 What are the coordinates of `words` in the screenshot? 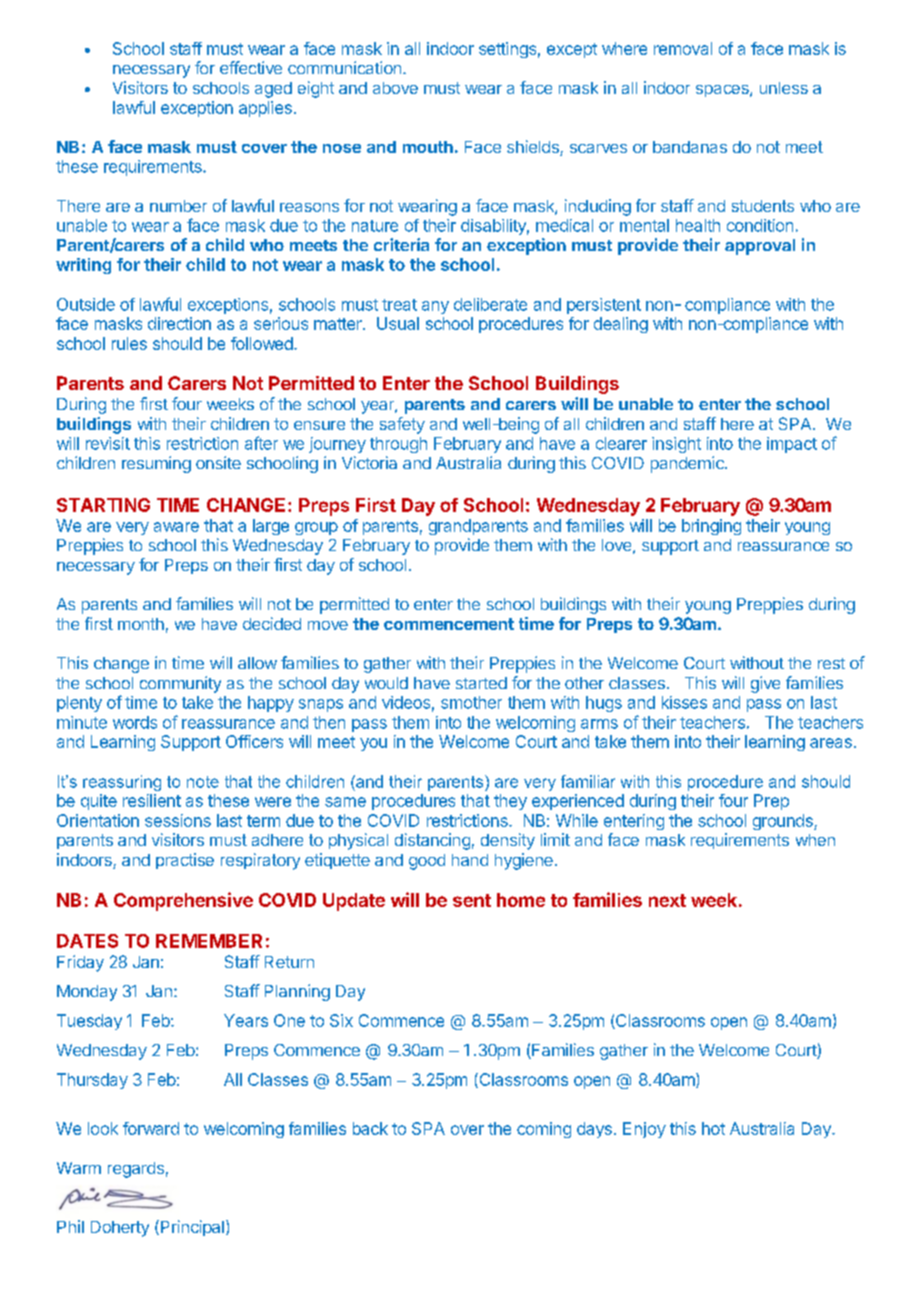 It's located at (135, 722).
